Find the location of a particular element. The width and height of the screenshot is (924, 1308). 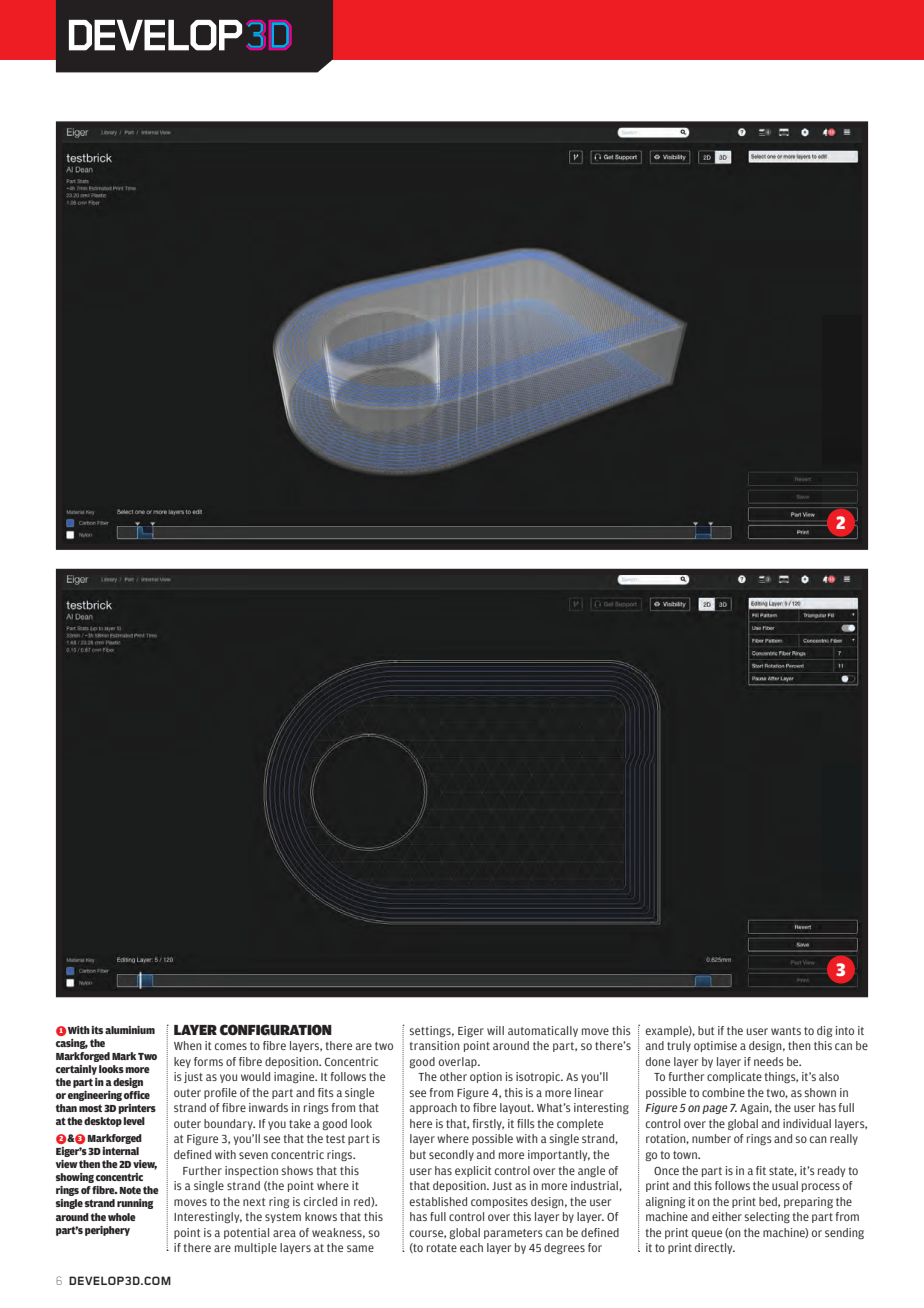

most is located at coordinates (90, 1108).
